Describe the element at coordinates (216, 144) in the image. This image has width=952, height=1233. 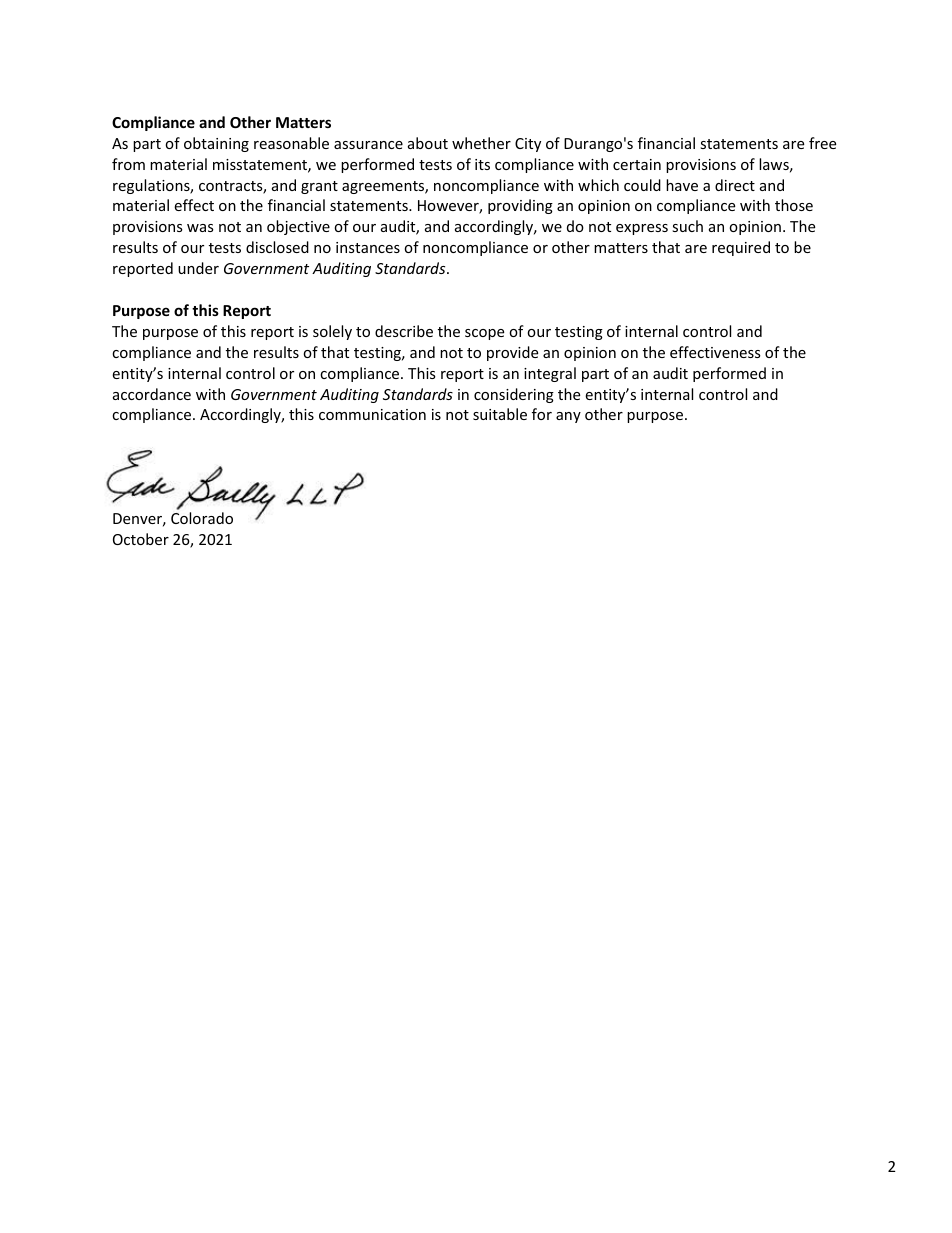
I see `obtaining` at that location.
